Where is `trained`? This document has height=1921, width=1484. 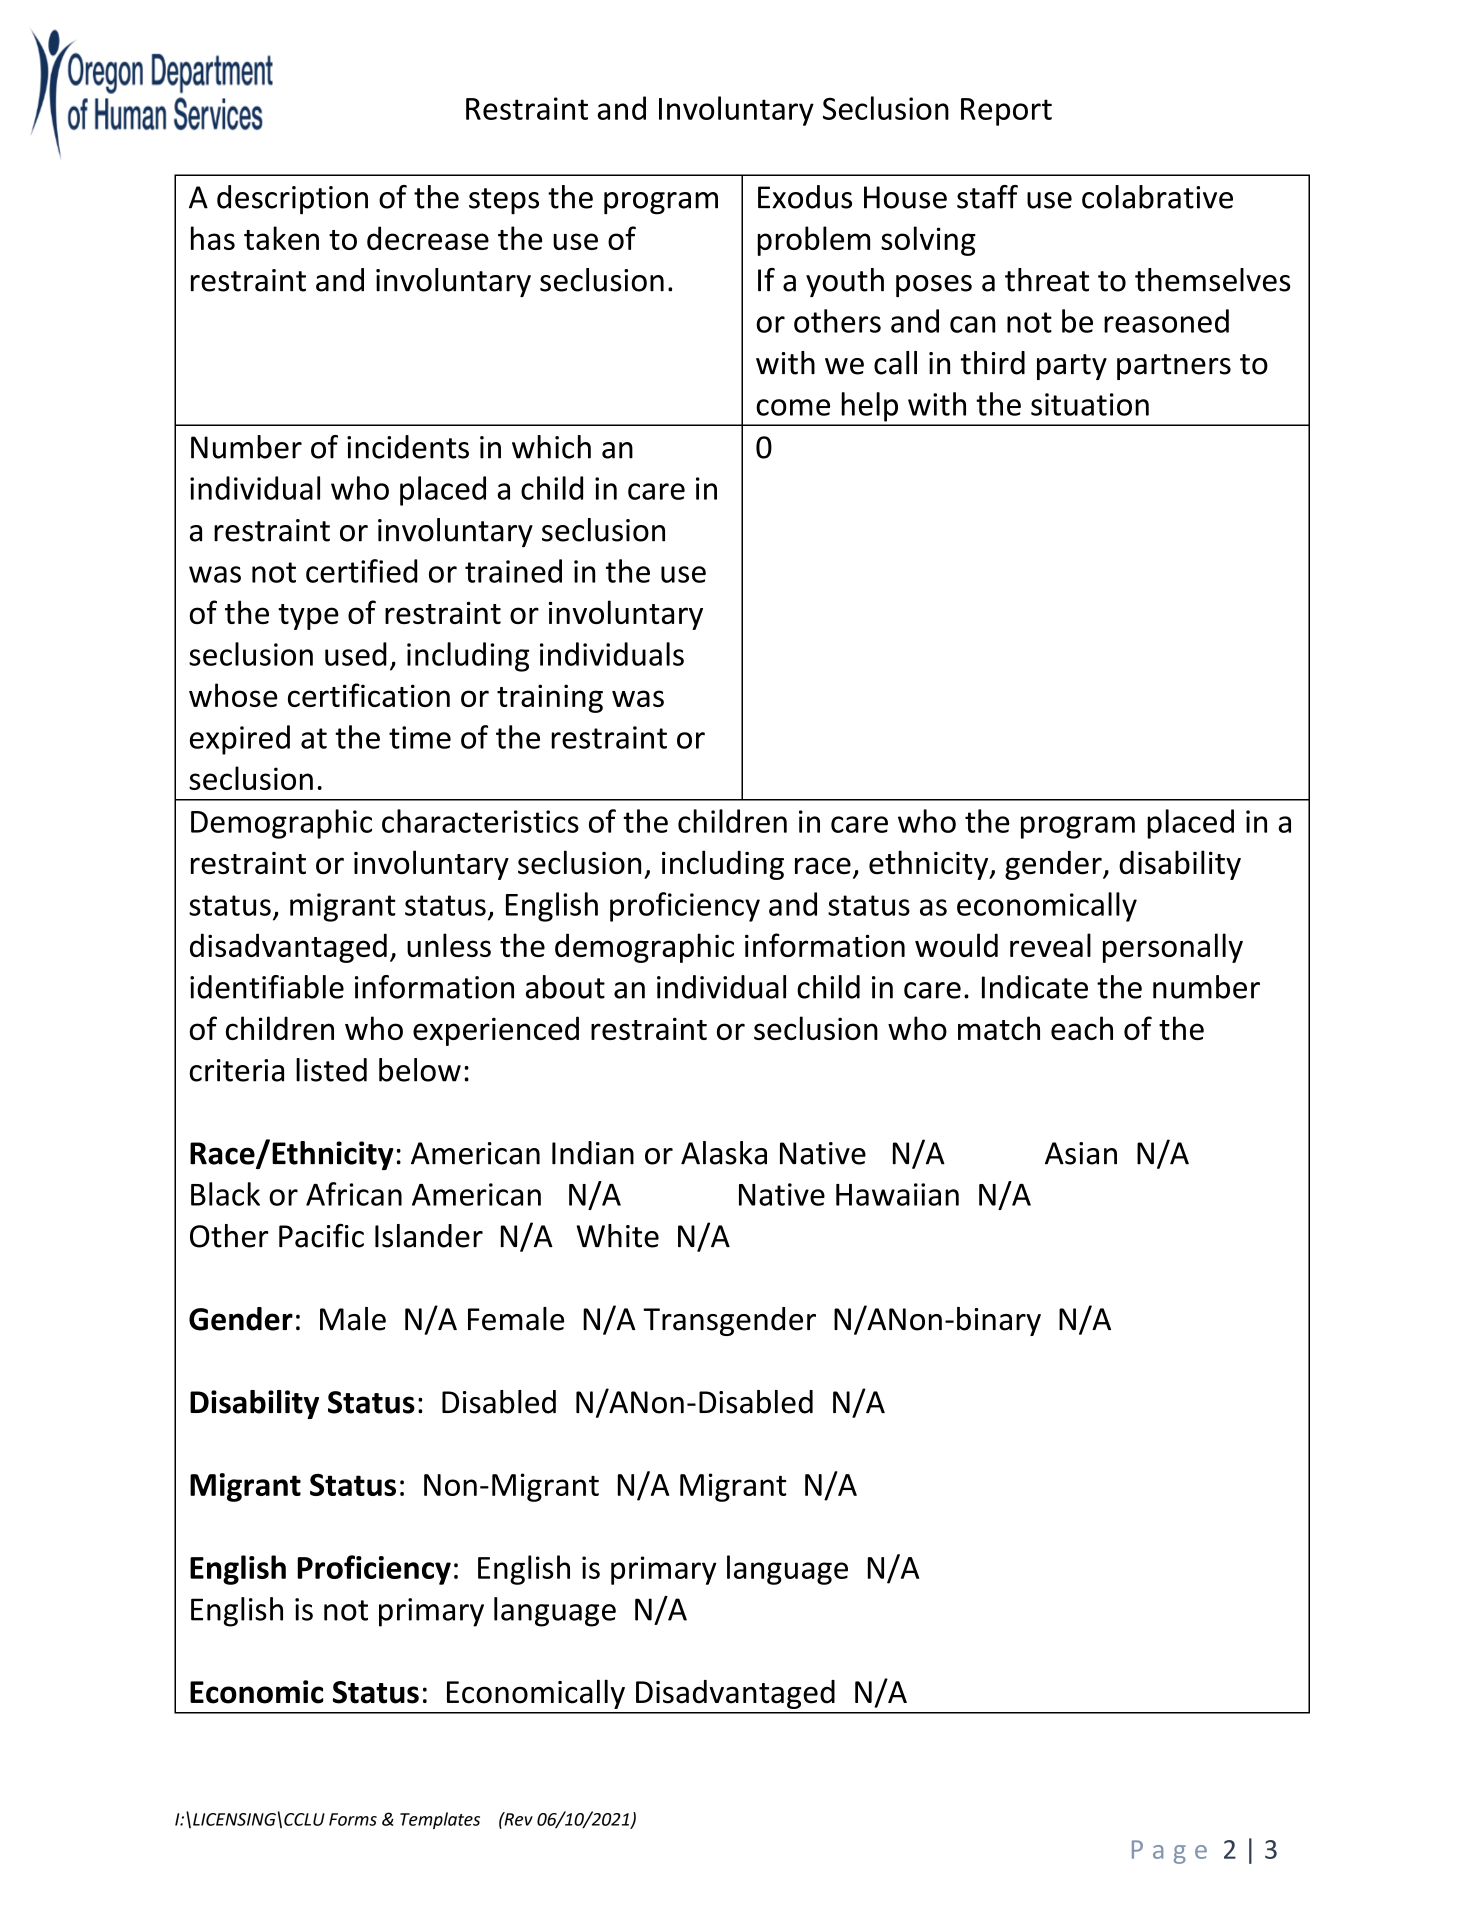
trained is located at coordinates (513, 571).
